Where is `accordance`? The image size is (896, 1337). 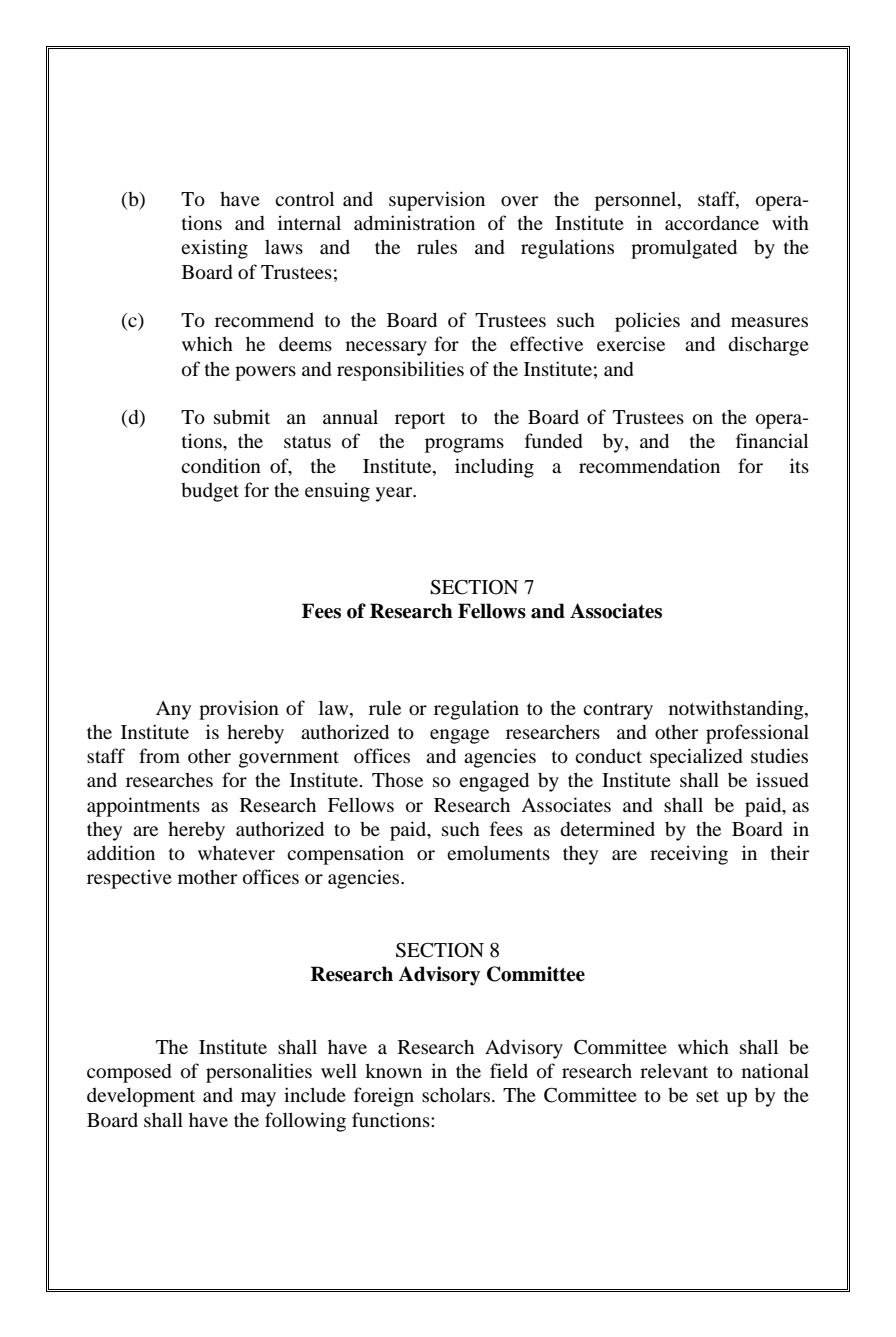 accordance is located at coordinates (712, 223).
